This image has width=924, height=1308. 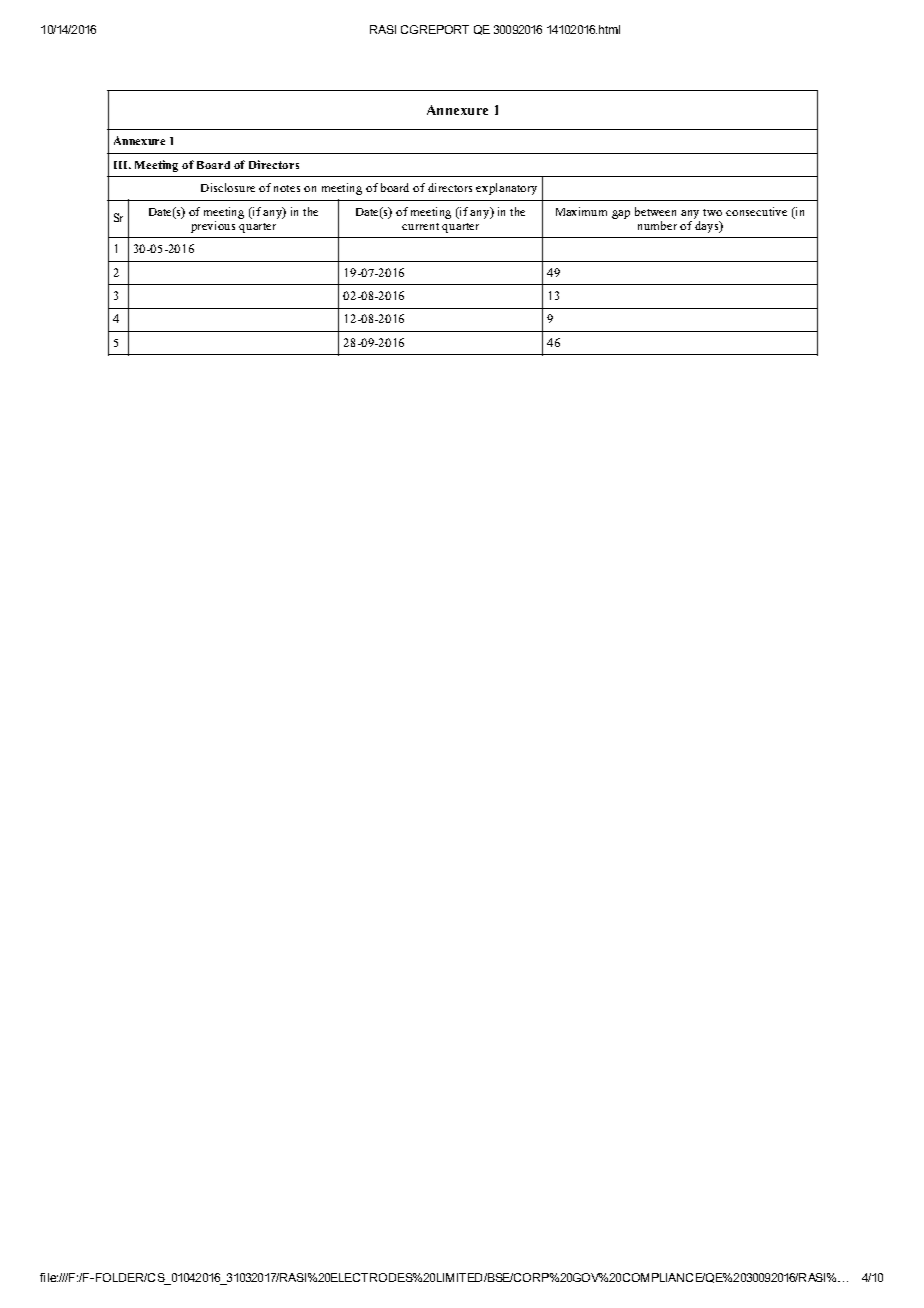 I want to click on explanatory, so click(x=506, y=189).
